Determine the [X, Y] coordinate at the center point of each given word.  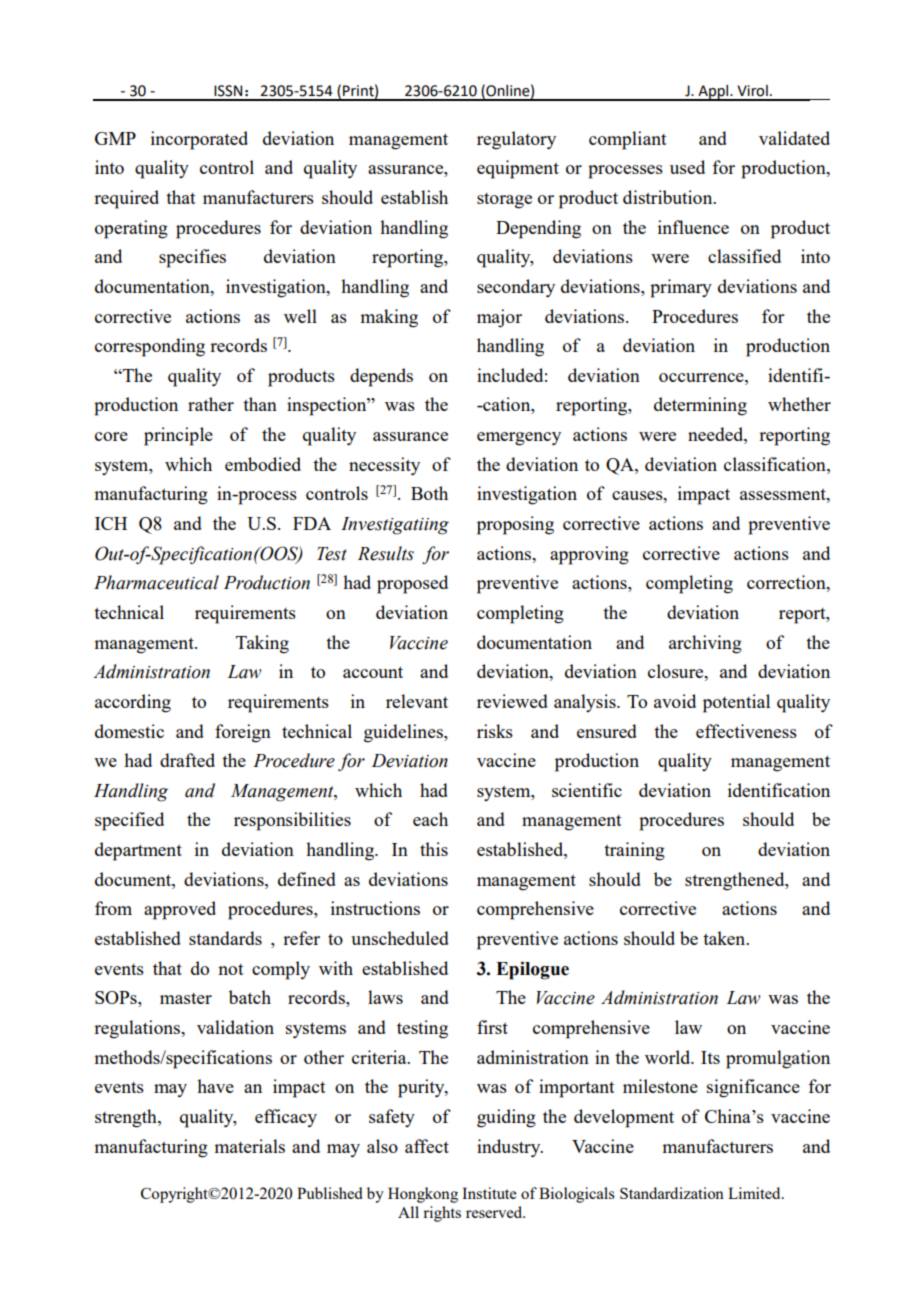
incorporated [199, 140]
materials [249, 1146]
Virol [752, 91]
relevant [417, 701]
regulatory [516, 140]
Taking [262, 644]
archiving [705, 644]
